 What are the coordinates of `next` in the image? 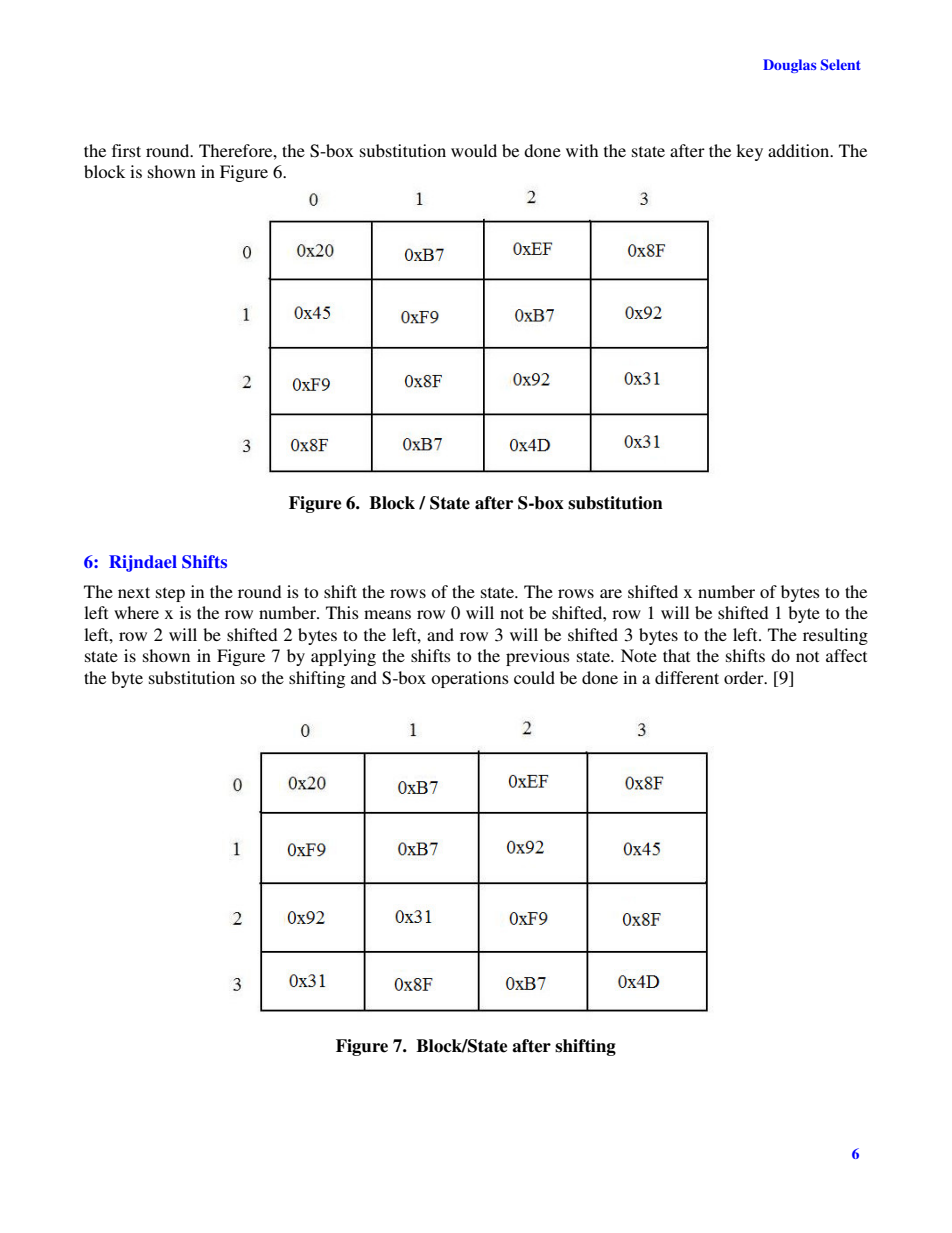 It's located at (134, 592).
